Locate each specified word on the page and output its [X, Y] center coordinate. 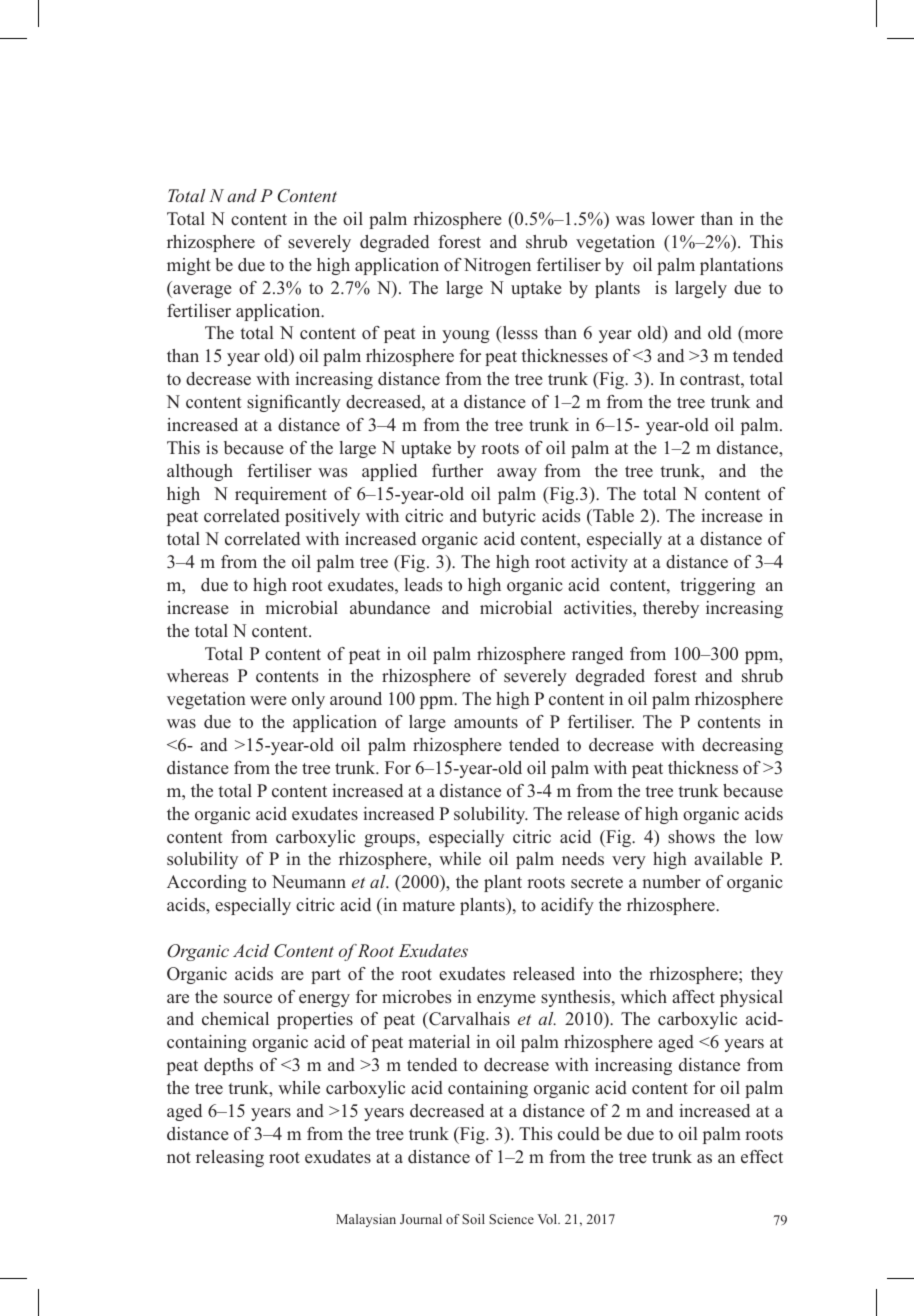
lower [673, 219]
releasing [230, 1158]
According [207, 883]
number [671, 882]
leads [423, 585]
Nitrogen [497, 266]
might [189, 266]
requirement [281, 495]
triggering [718, 586]
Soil [473, 1219]
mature [428, 906]
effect [762, 1157]
